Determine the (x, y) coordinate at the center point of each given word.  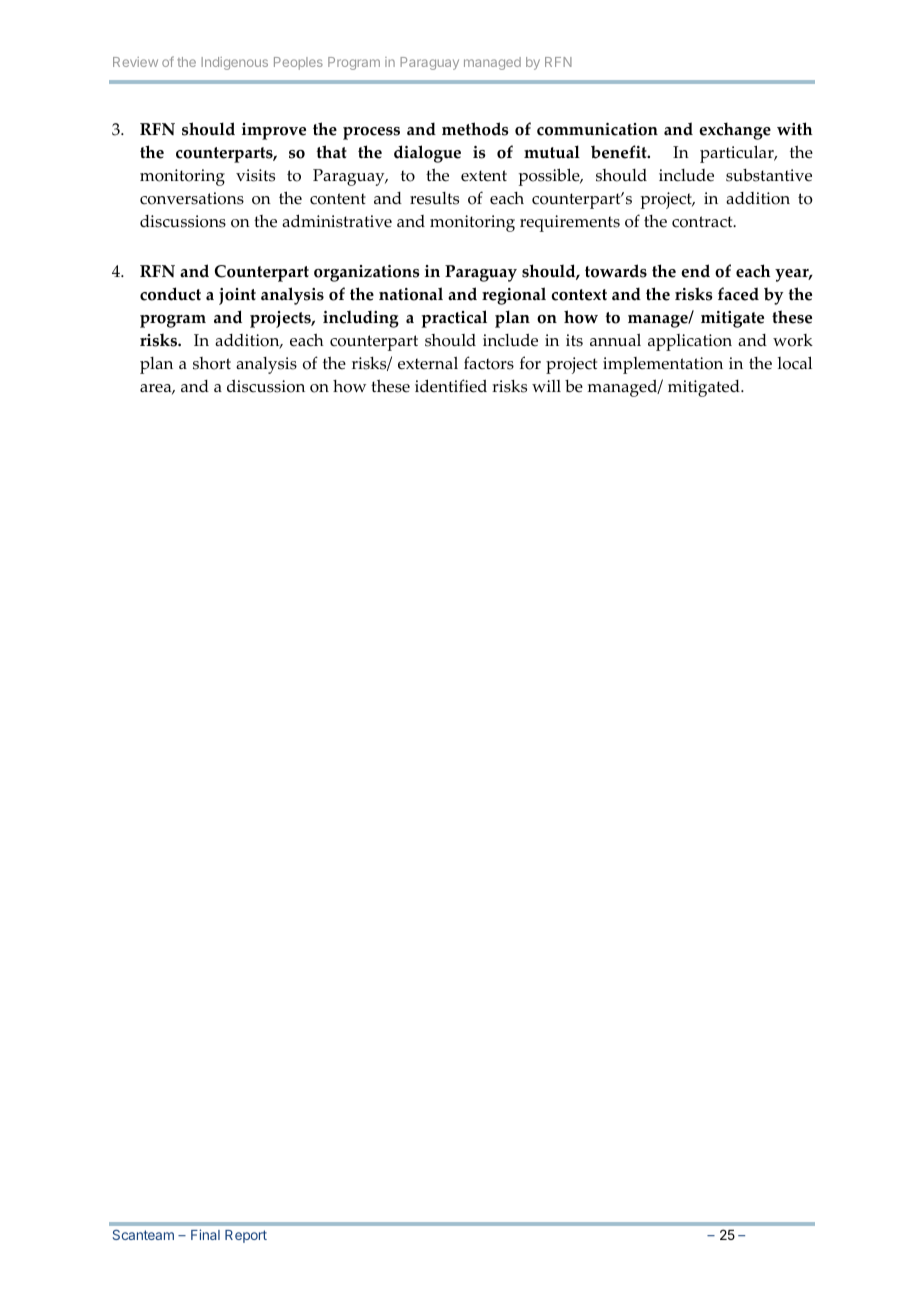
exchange (735, 131)
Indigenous (234, 63)
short (212, 363)
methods (475, 129)
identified (451, 386)
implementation (663, 365)
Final (205, 1234)
